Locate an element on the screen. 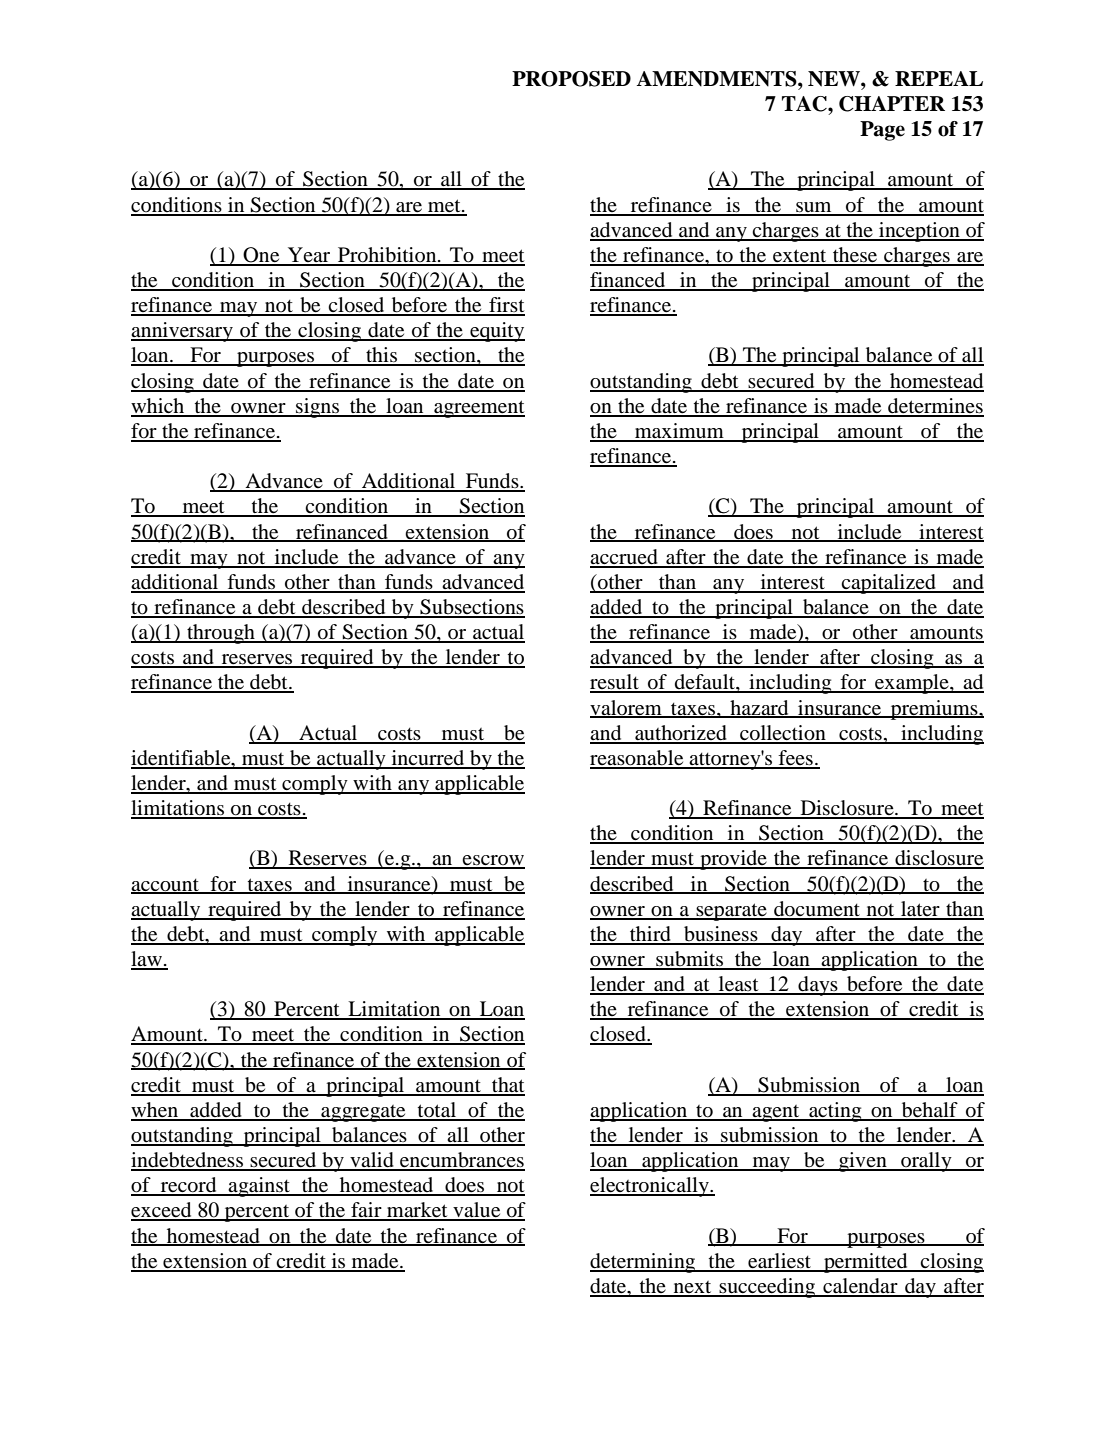 The image size is (1115, 1443). PROPOSED is located at coordinates (571, 79).
